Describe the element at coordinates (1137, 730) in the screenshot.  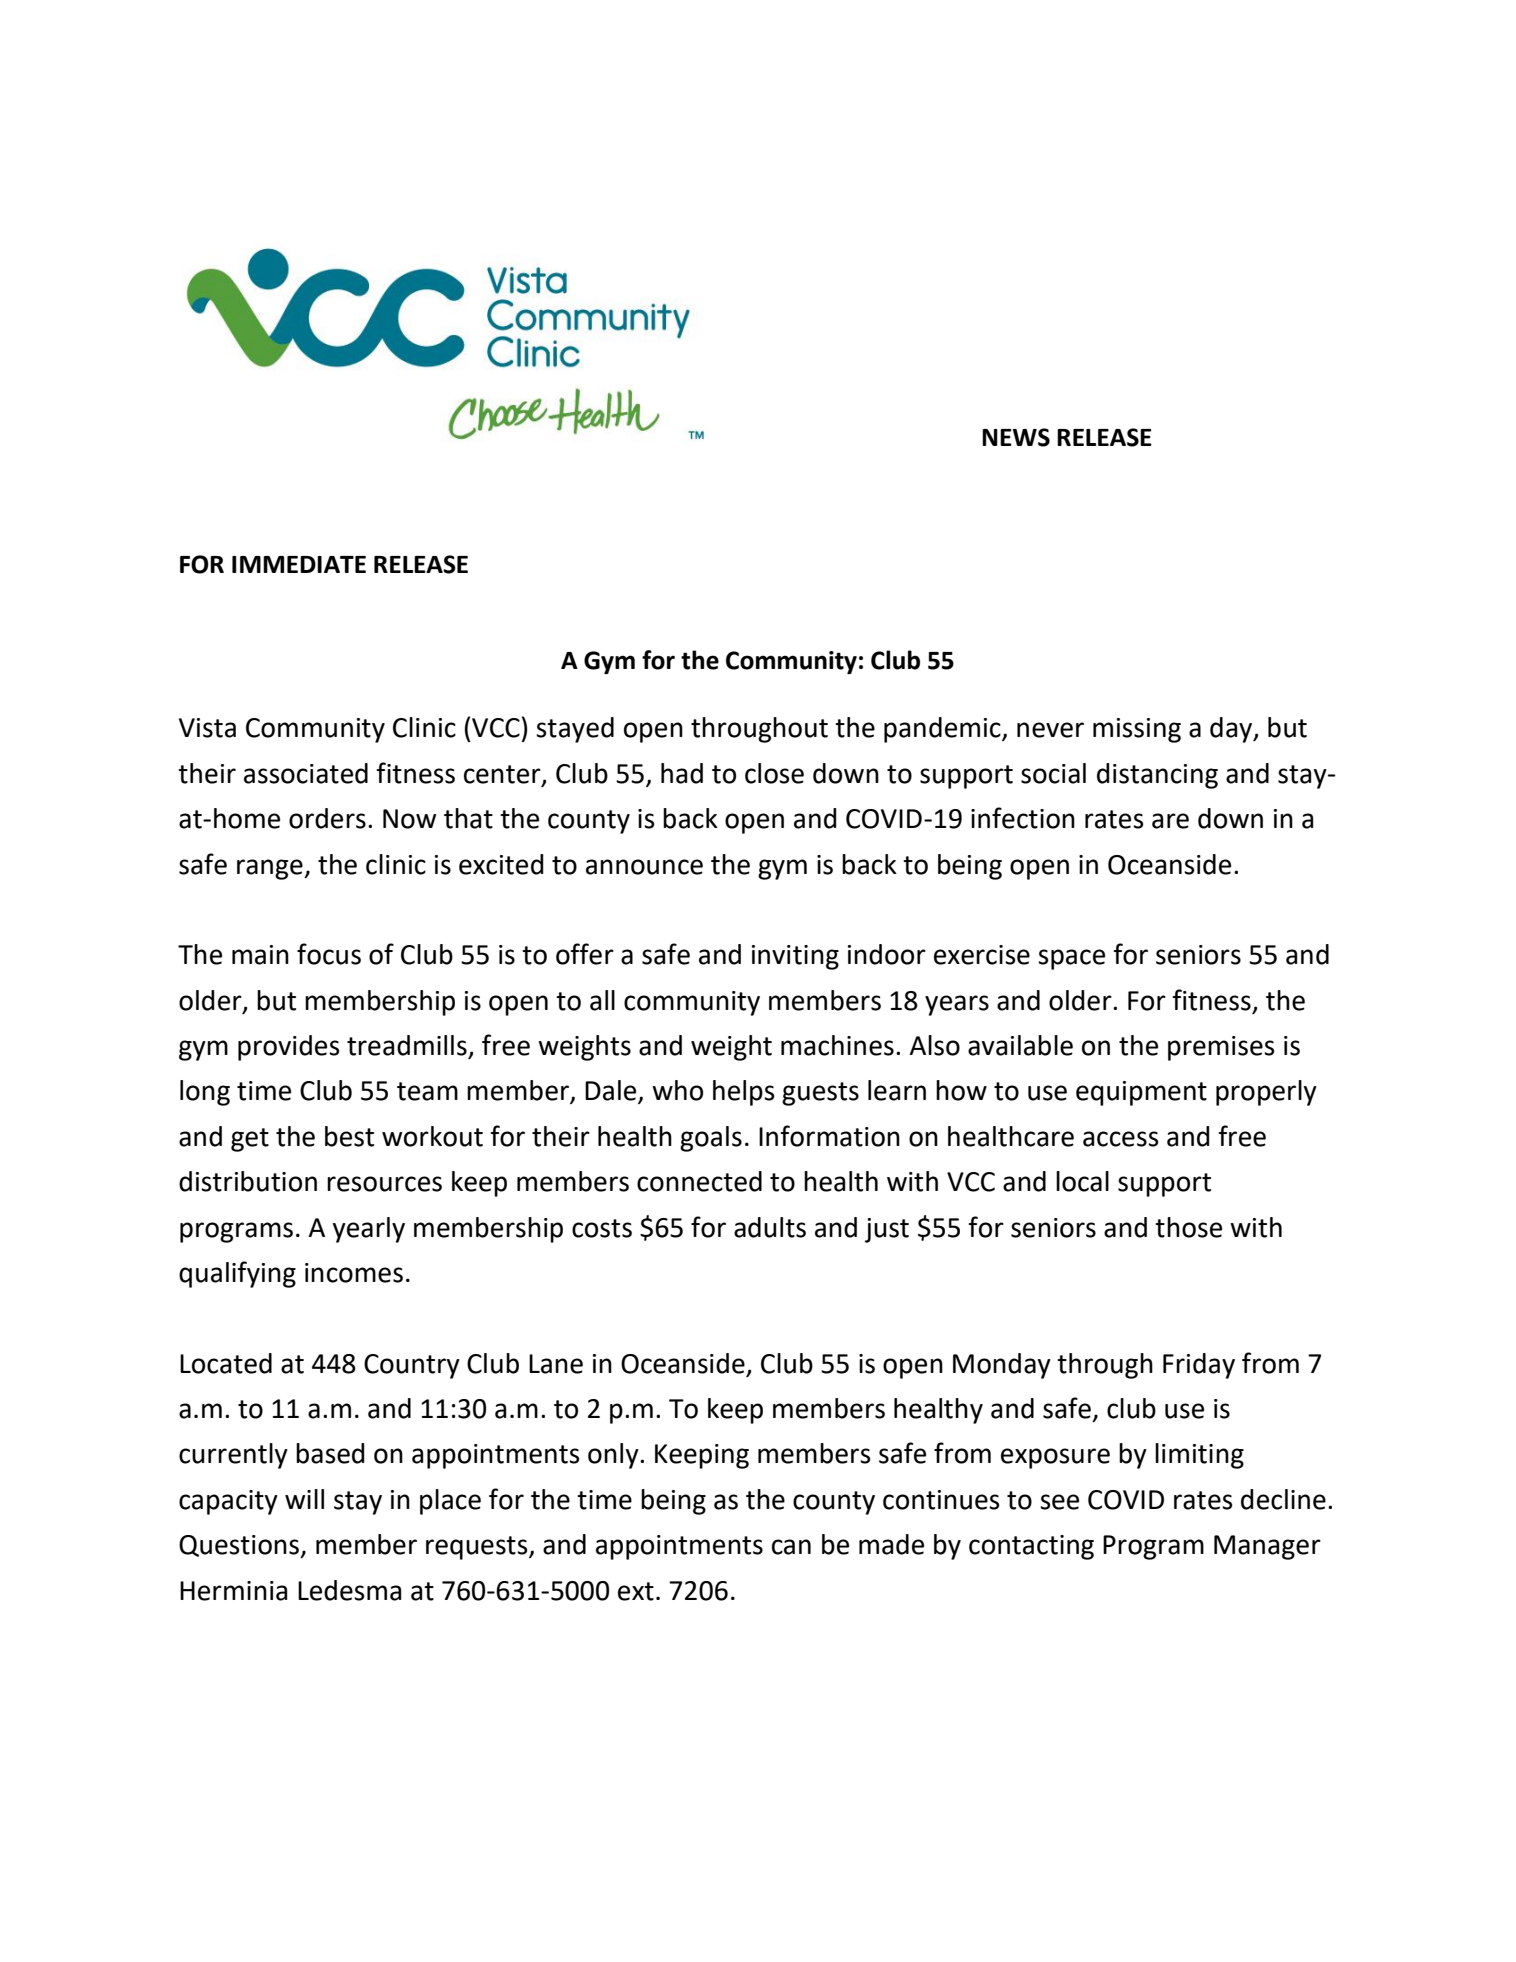
I see `missing` at that location.
